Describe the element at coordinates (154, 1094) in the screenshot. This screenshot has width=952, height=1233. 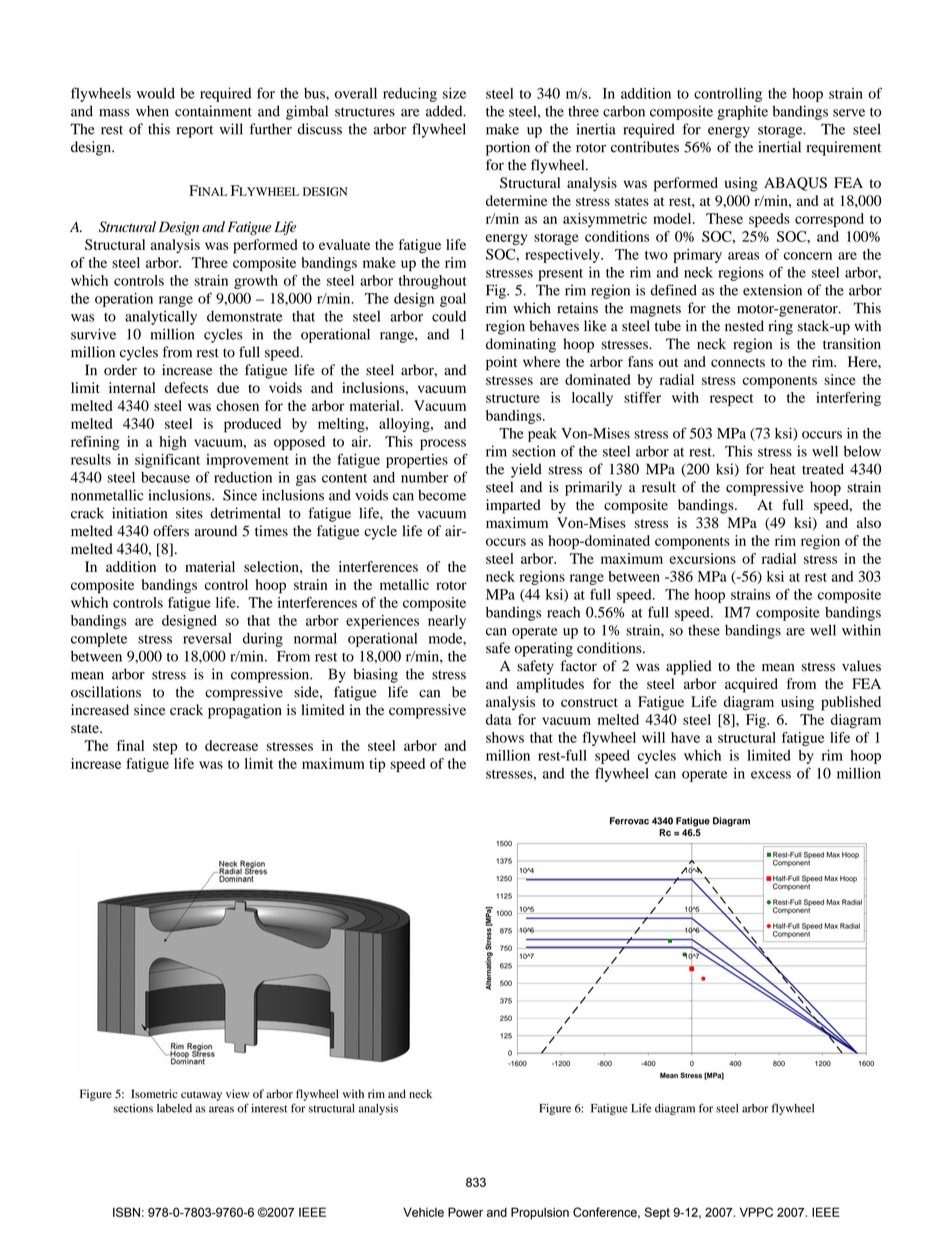
I see `Isometric` at that location.
